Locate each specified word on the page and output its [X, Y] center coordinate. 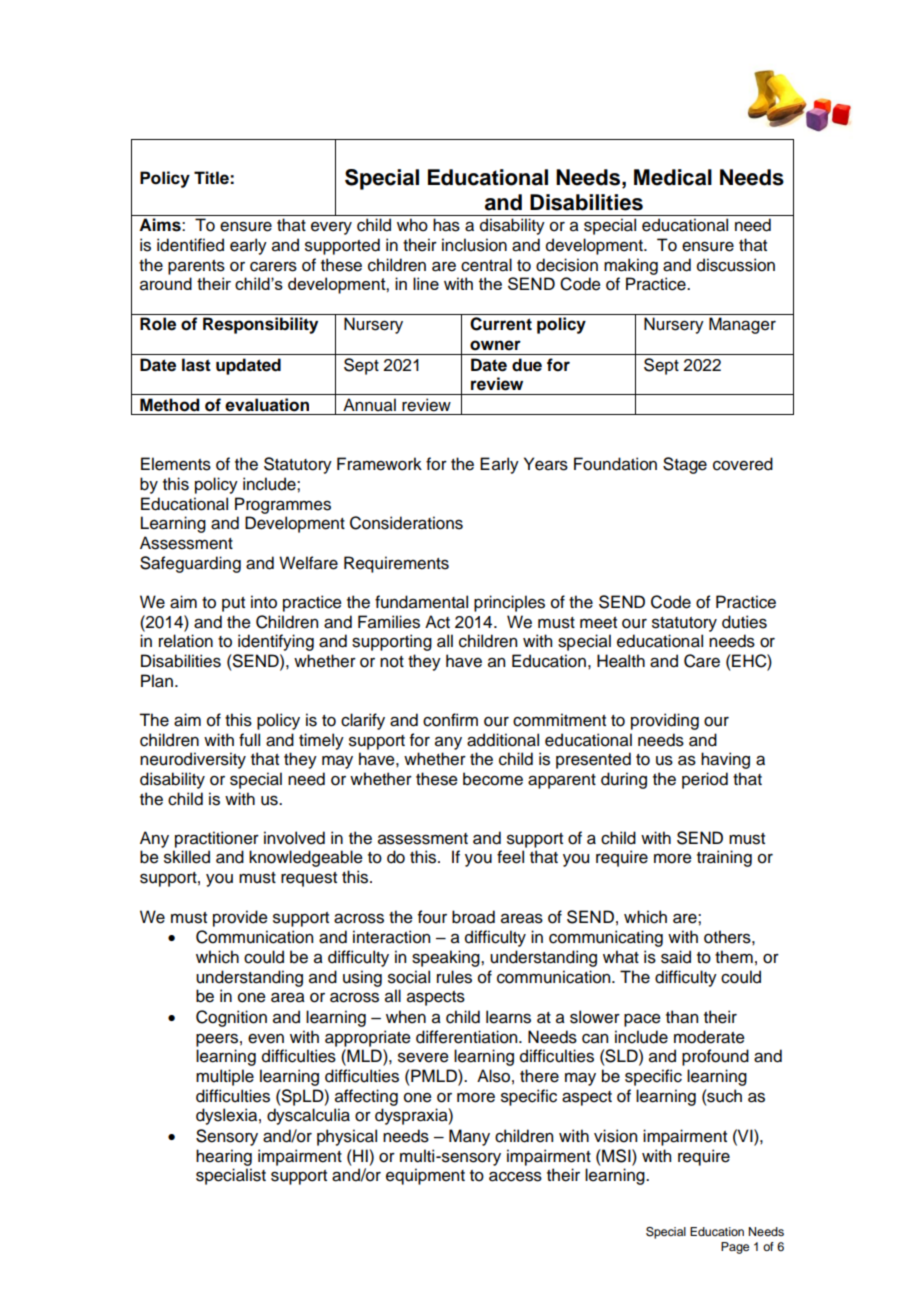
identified [190, 245]
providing [665, 721]
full [249, 740]
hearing [224, 1157]
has [446, 225]
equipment [425, 1176]
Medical [673, 177]
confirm [450, 720]
